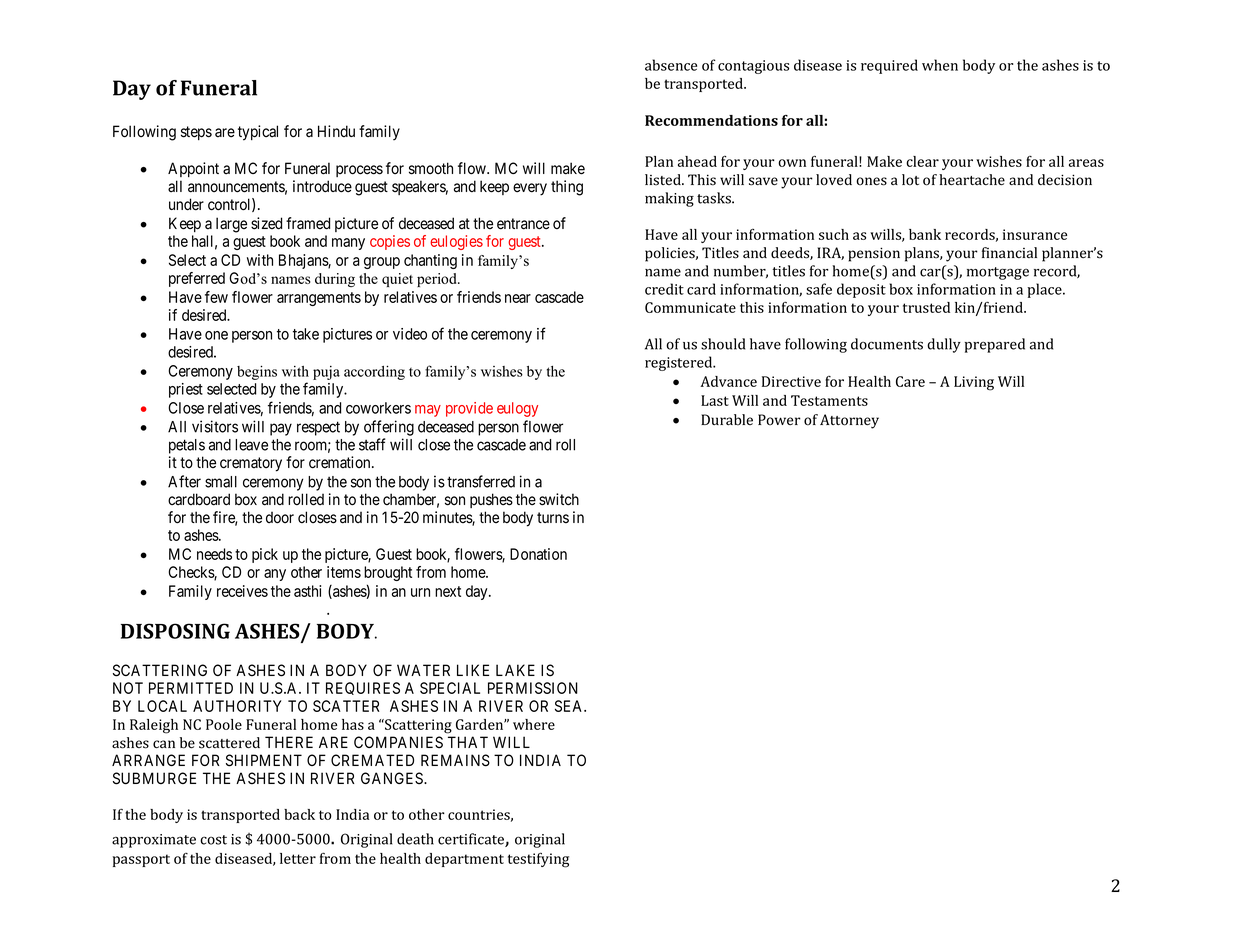 The width and height of the image is (1233, 952). Describe the element at coordinates (940, 65) in the image. I see `when` at that location.
